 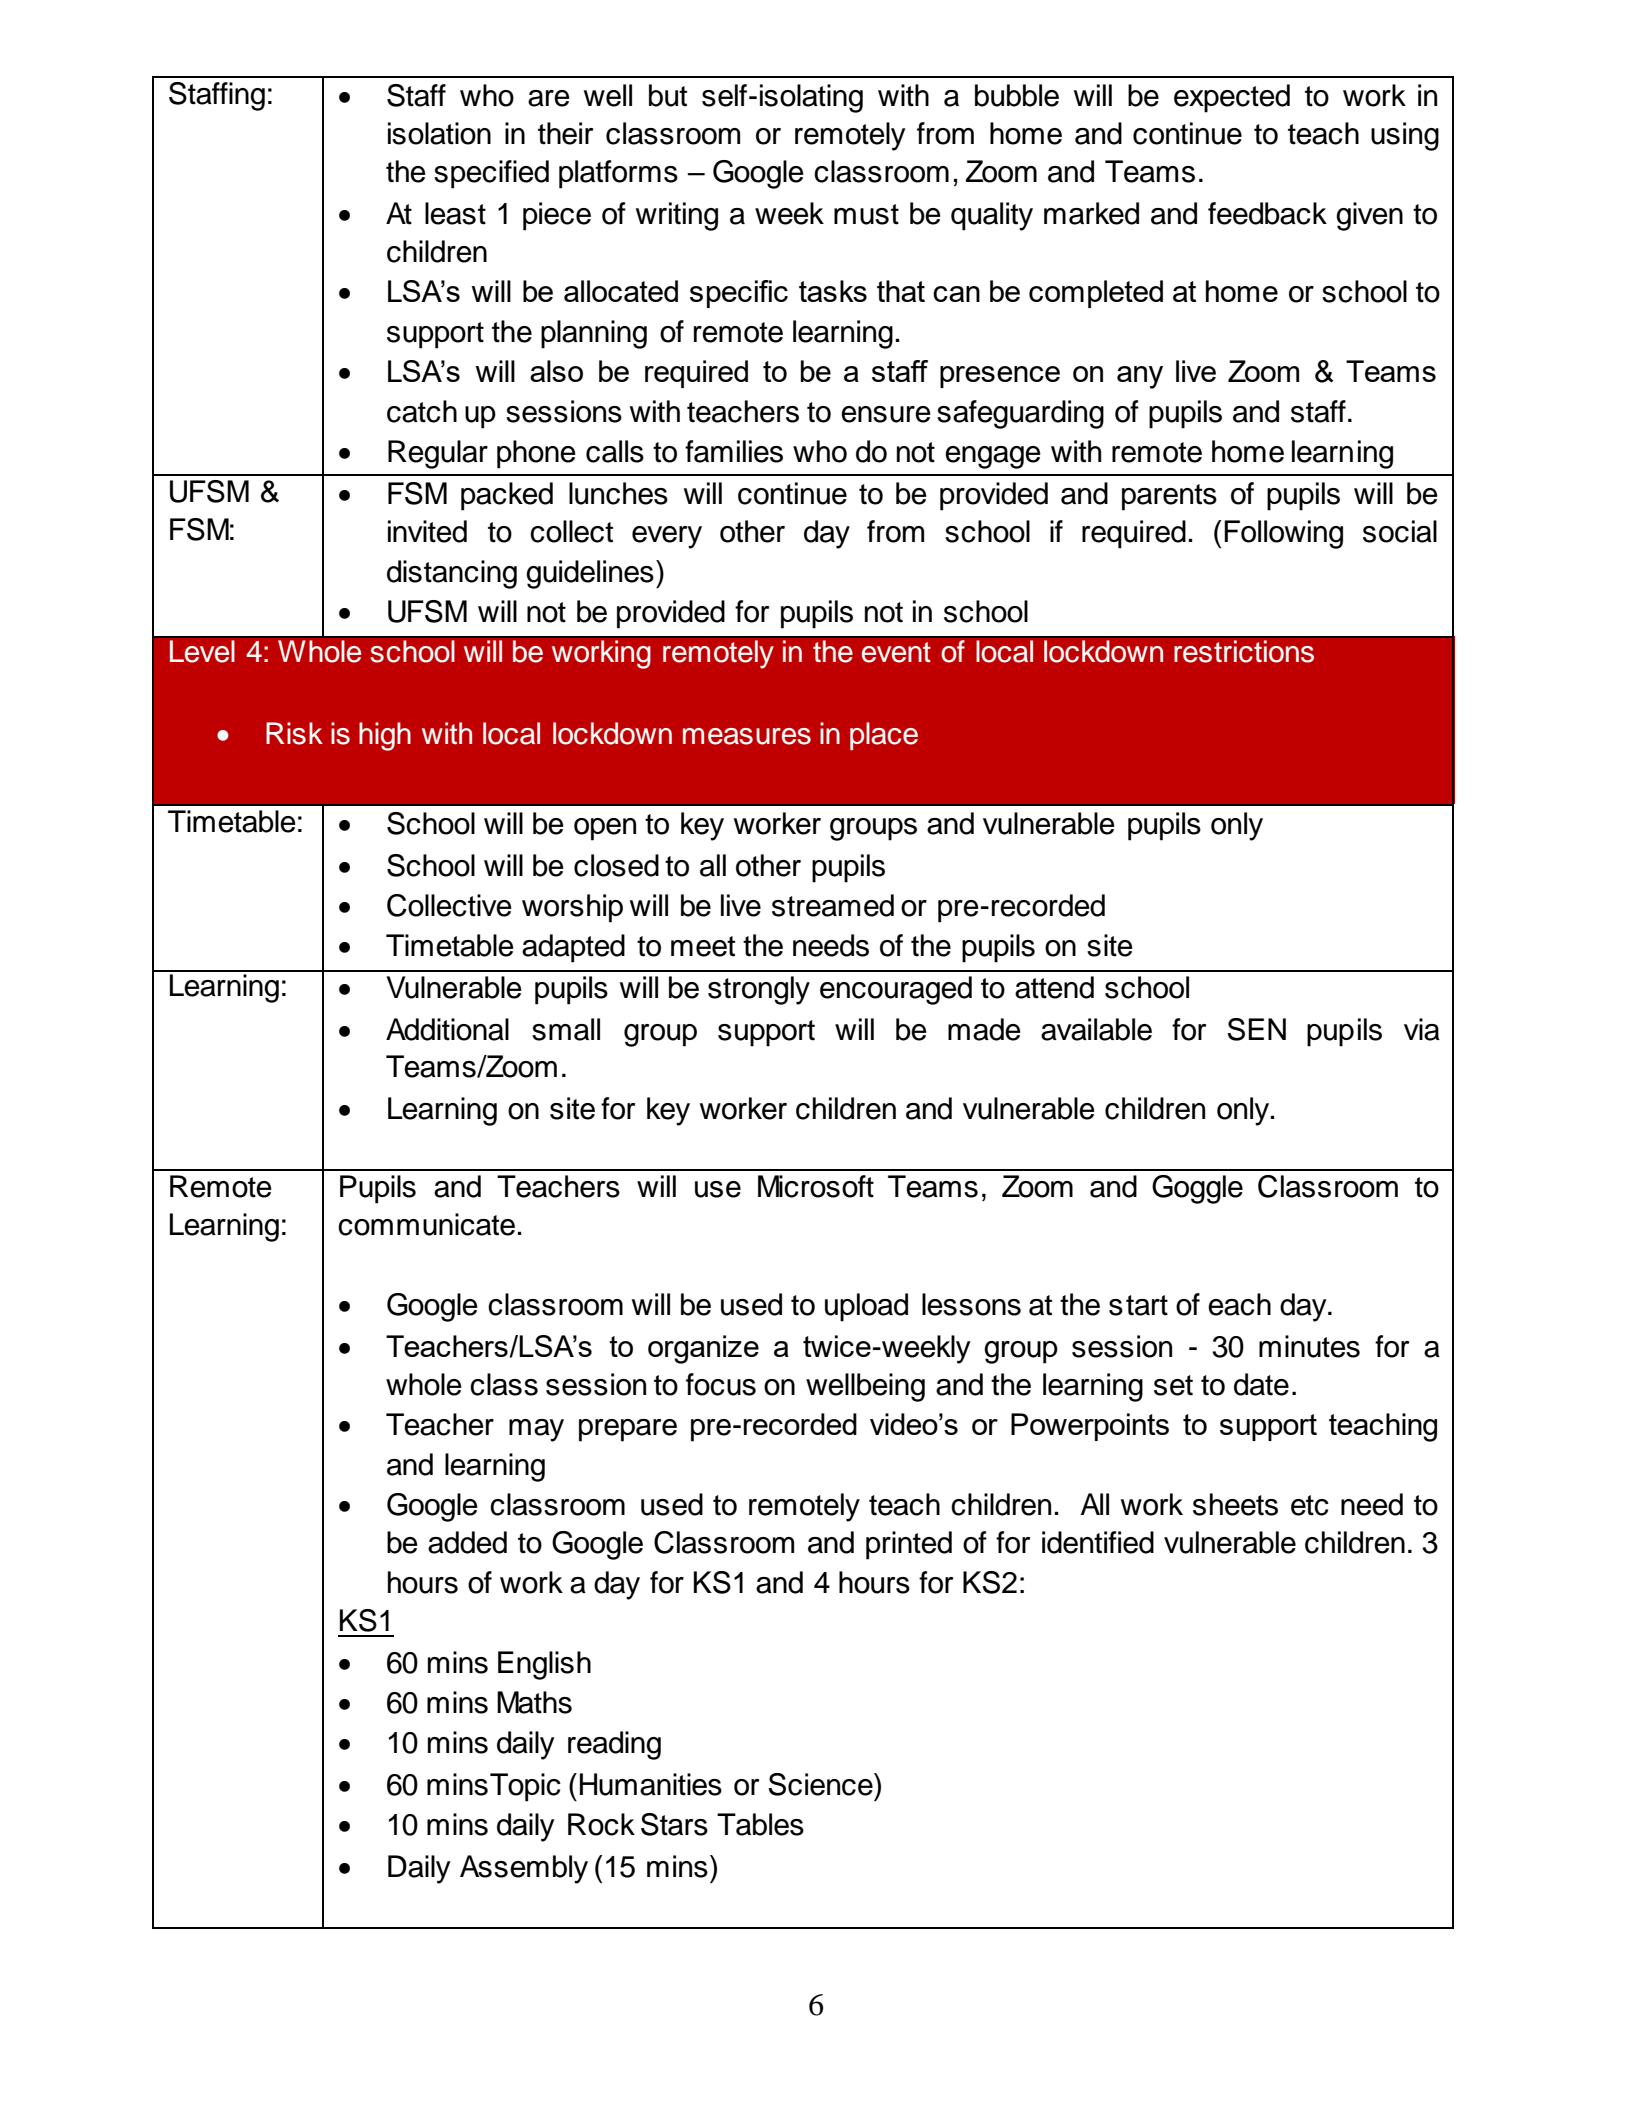 I want to click on Assembly, so click(x=524, y=1869).
